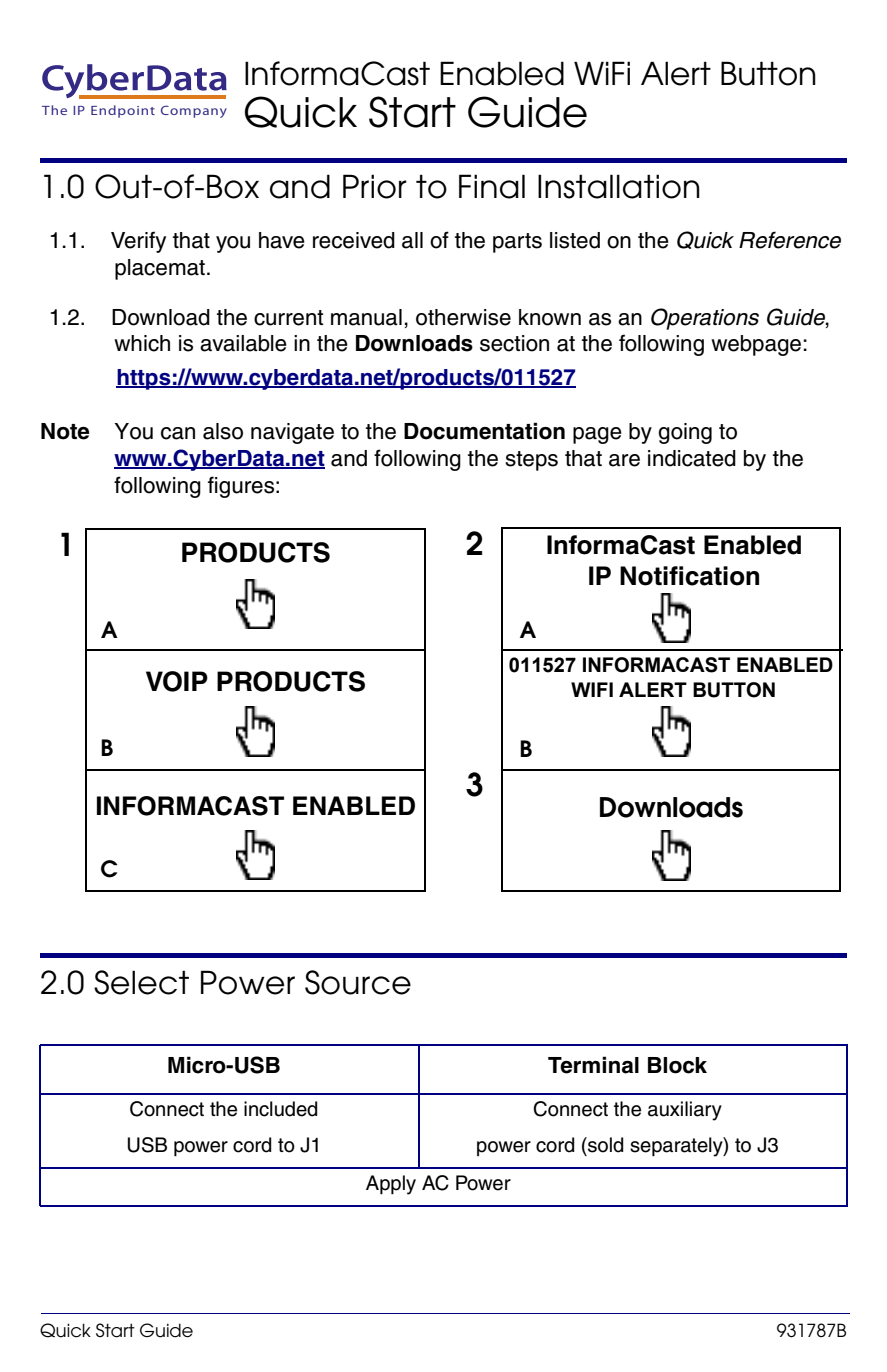 Image resolution: width=887 pixels, height=1372 pixels. What do you see at coordinates (141, 982) in the image?
I see `Select` at bounding box center [141, 982].
